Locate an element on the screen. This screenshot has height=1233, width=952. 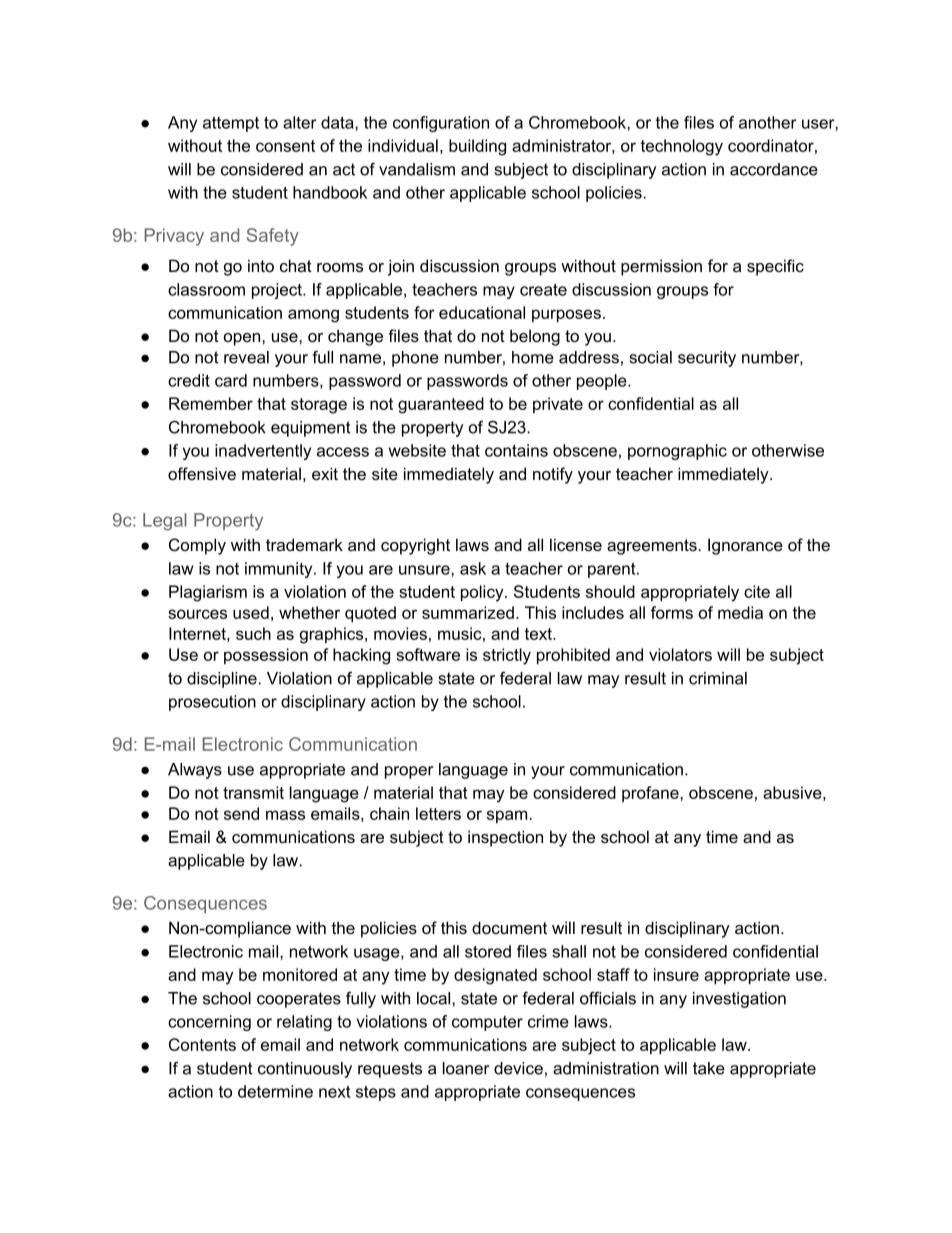
profane is located at coordinates (651, 794).
